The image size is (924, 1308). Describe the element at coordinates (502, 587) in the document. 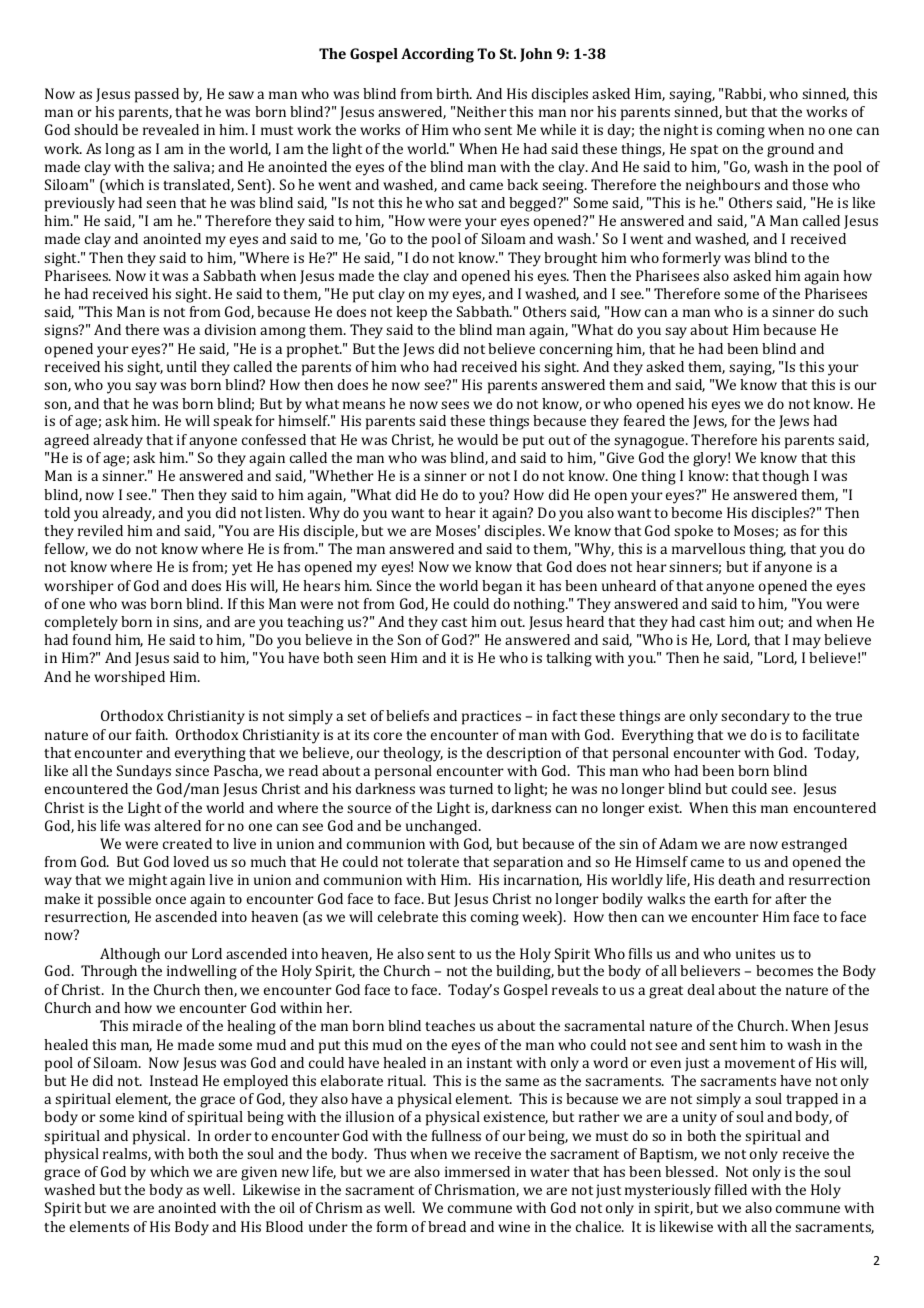

I see `began` at that location.
